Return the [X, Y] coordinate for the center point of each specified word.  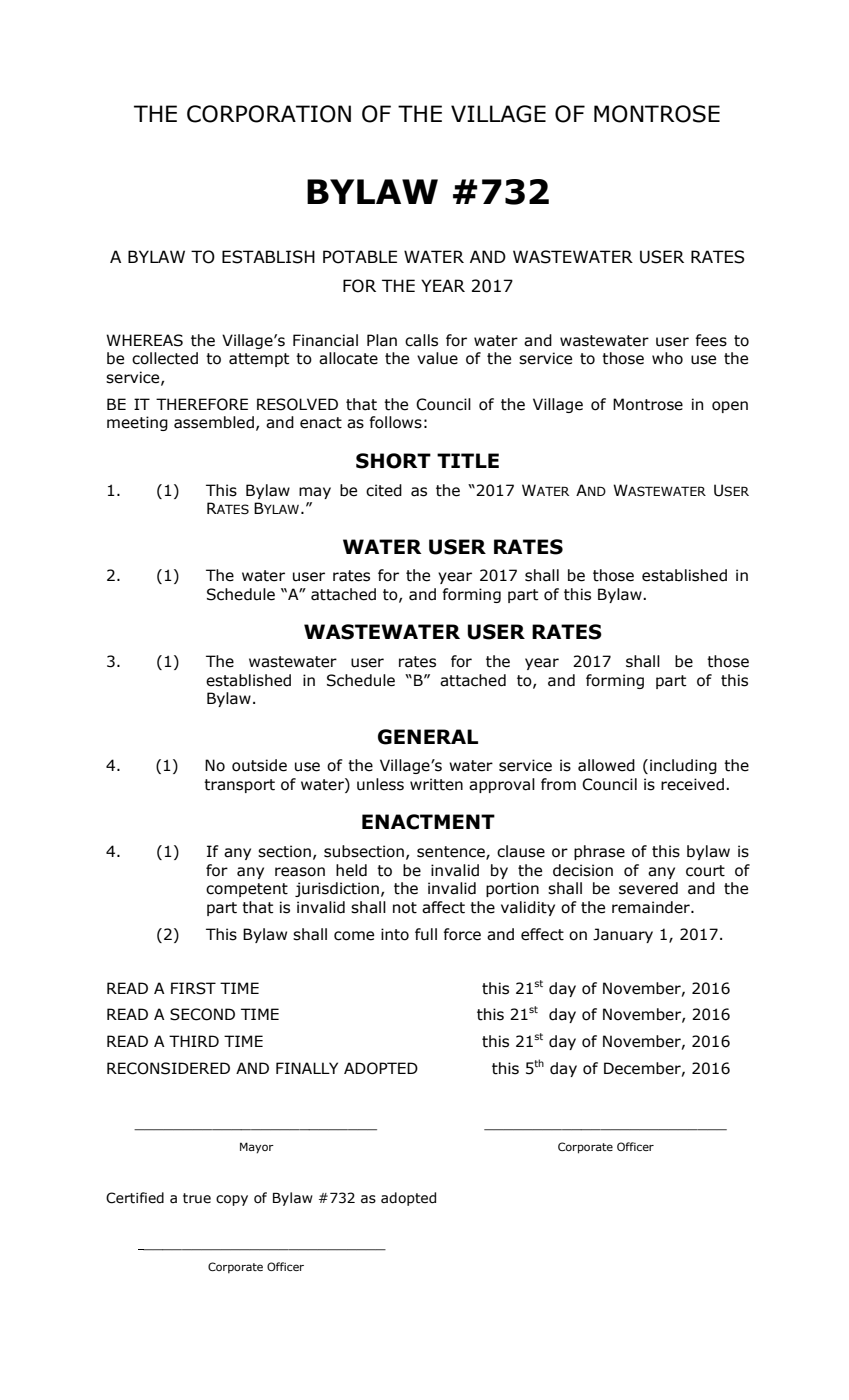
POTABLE [360, 257]
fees [711, 340]
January [623, 935]
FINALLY [307, 1068]
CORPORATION [269, 114]
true [197, 1198]
